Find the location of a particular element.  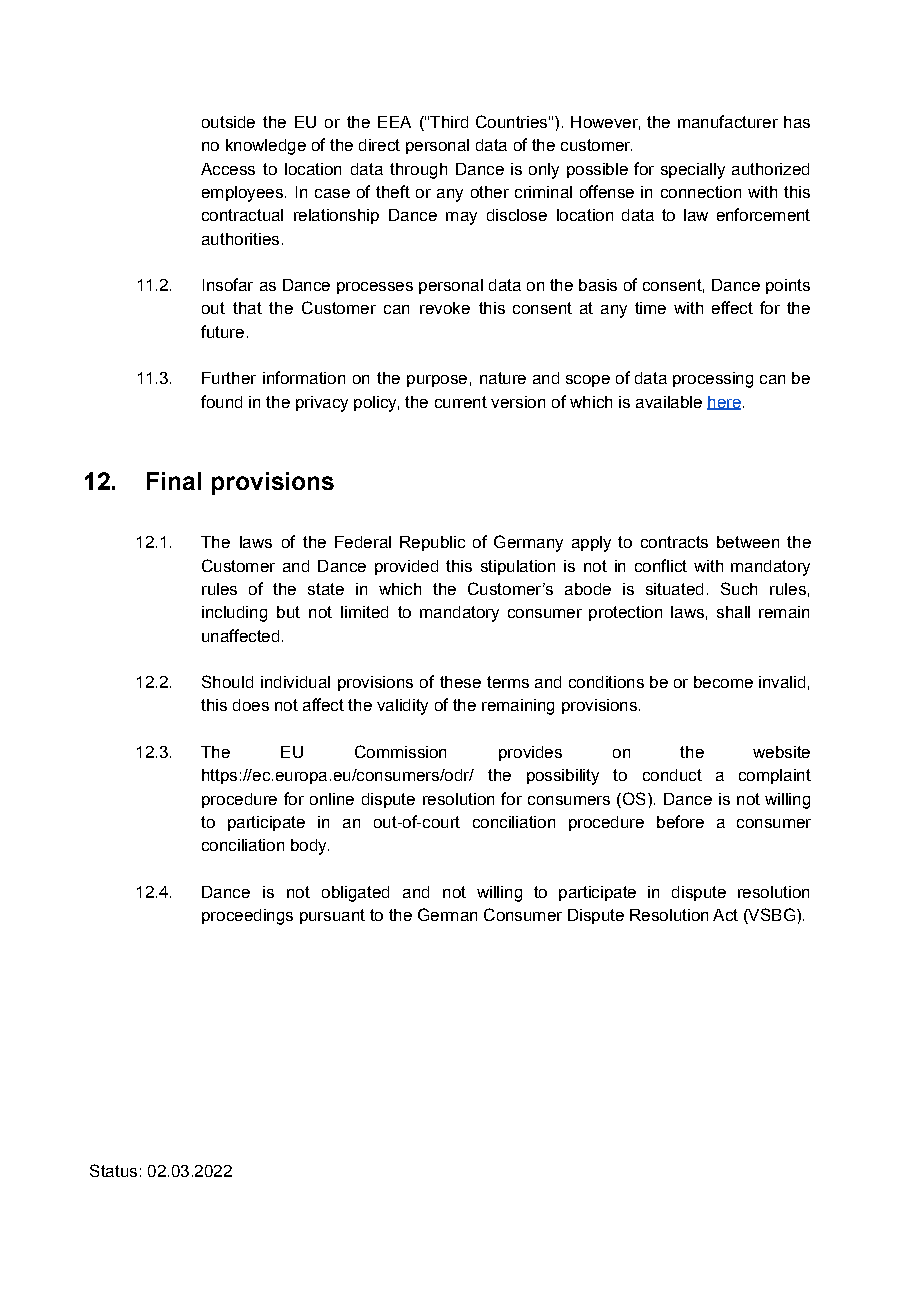

through is located at coordinates (418, 171).
